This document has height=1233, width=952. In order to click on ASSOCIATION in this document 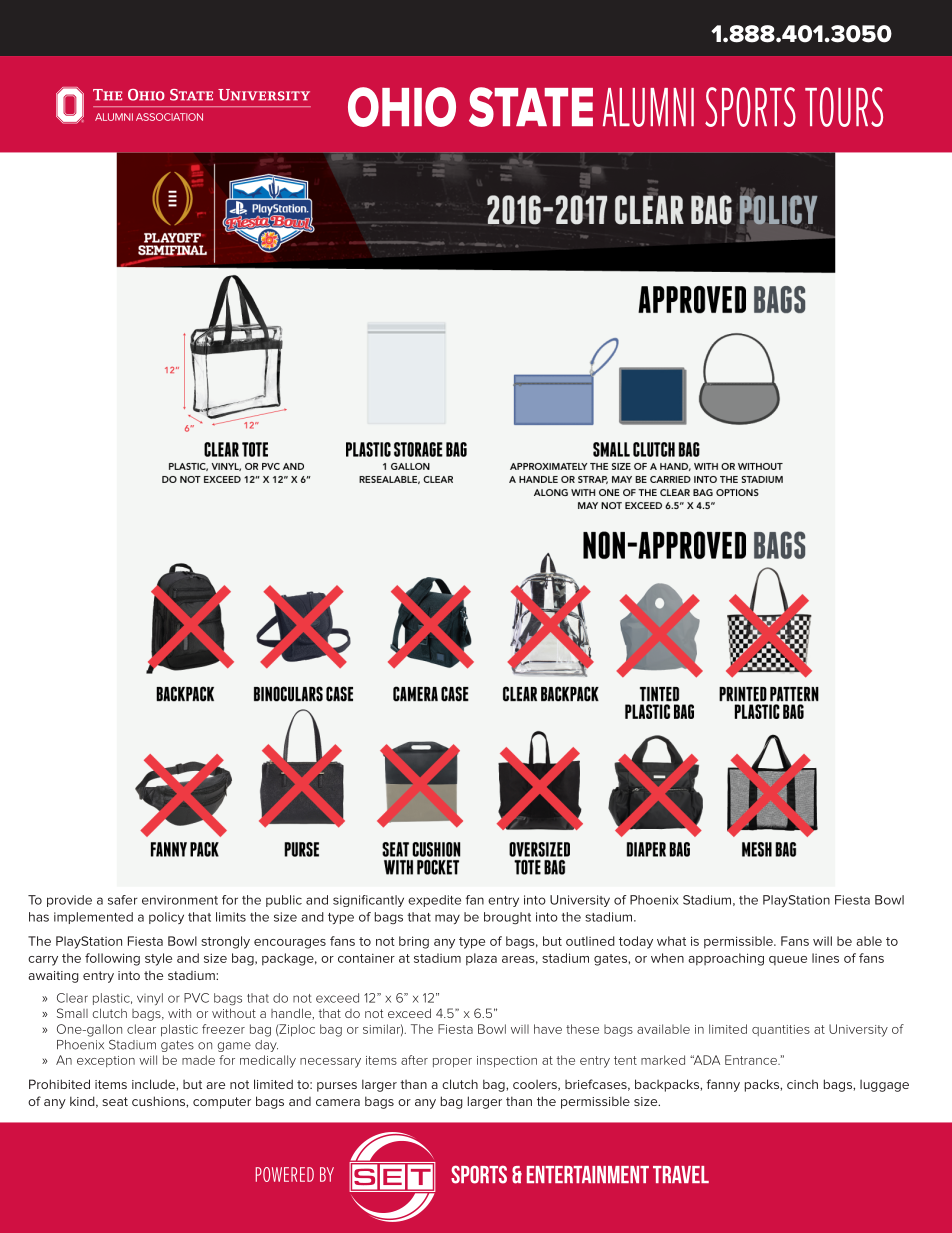, I will do `click(169, 117)`.
